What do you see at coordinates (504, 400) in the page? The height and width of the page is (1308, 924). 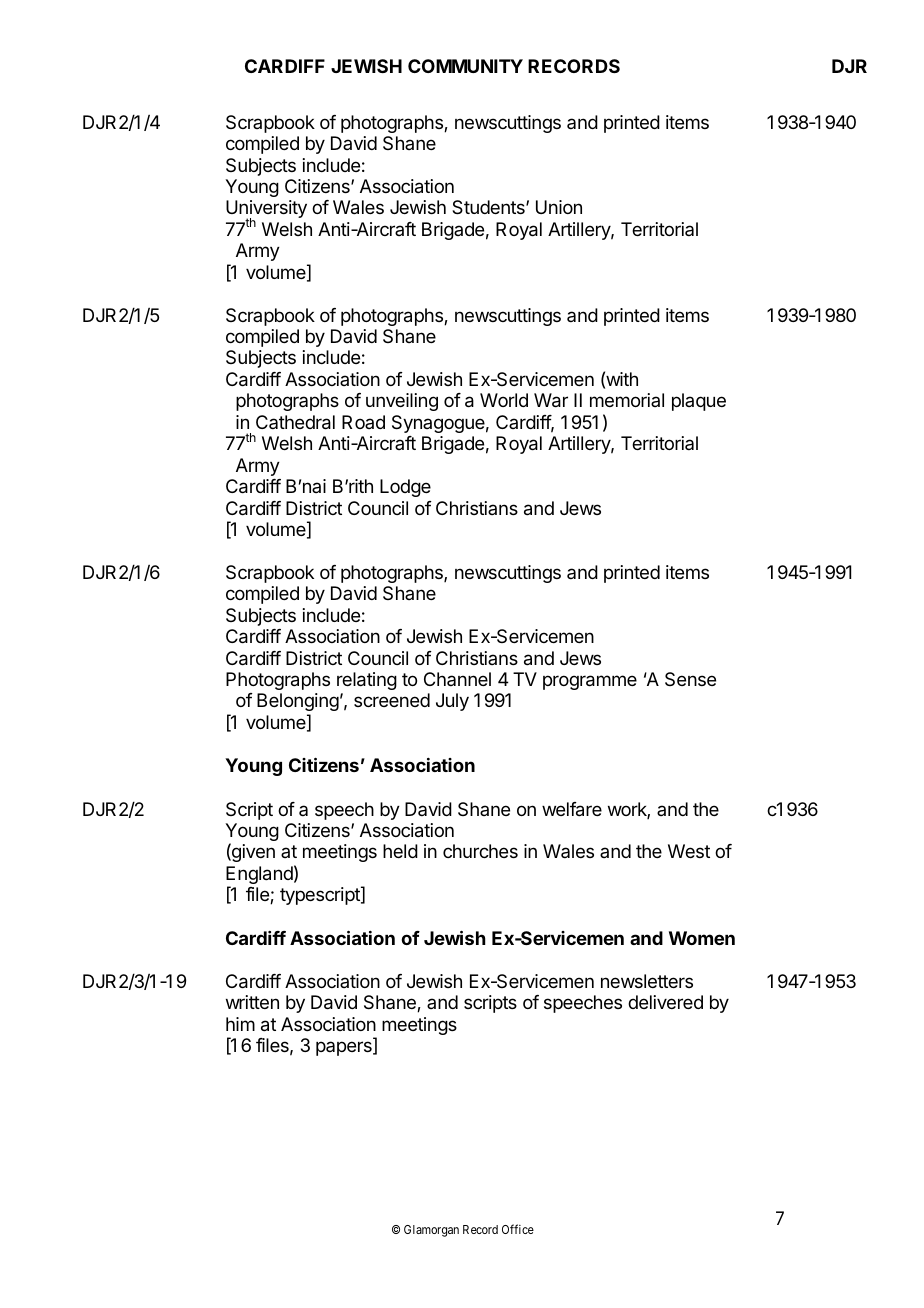 I see `World` at bounding box center [504, 400].
